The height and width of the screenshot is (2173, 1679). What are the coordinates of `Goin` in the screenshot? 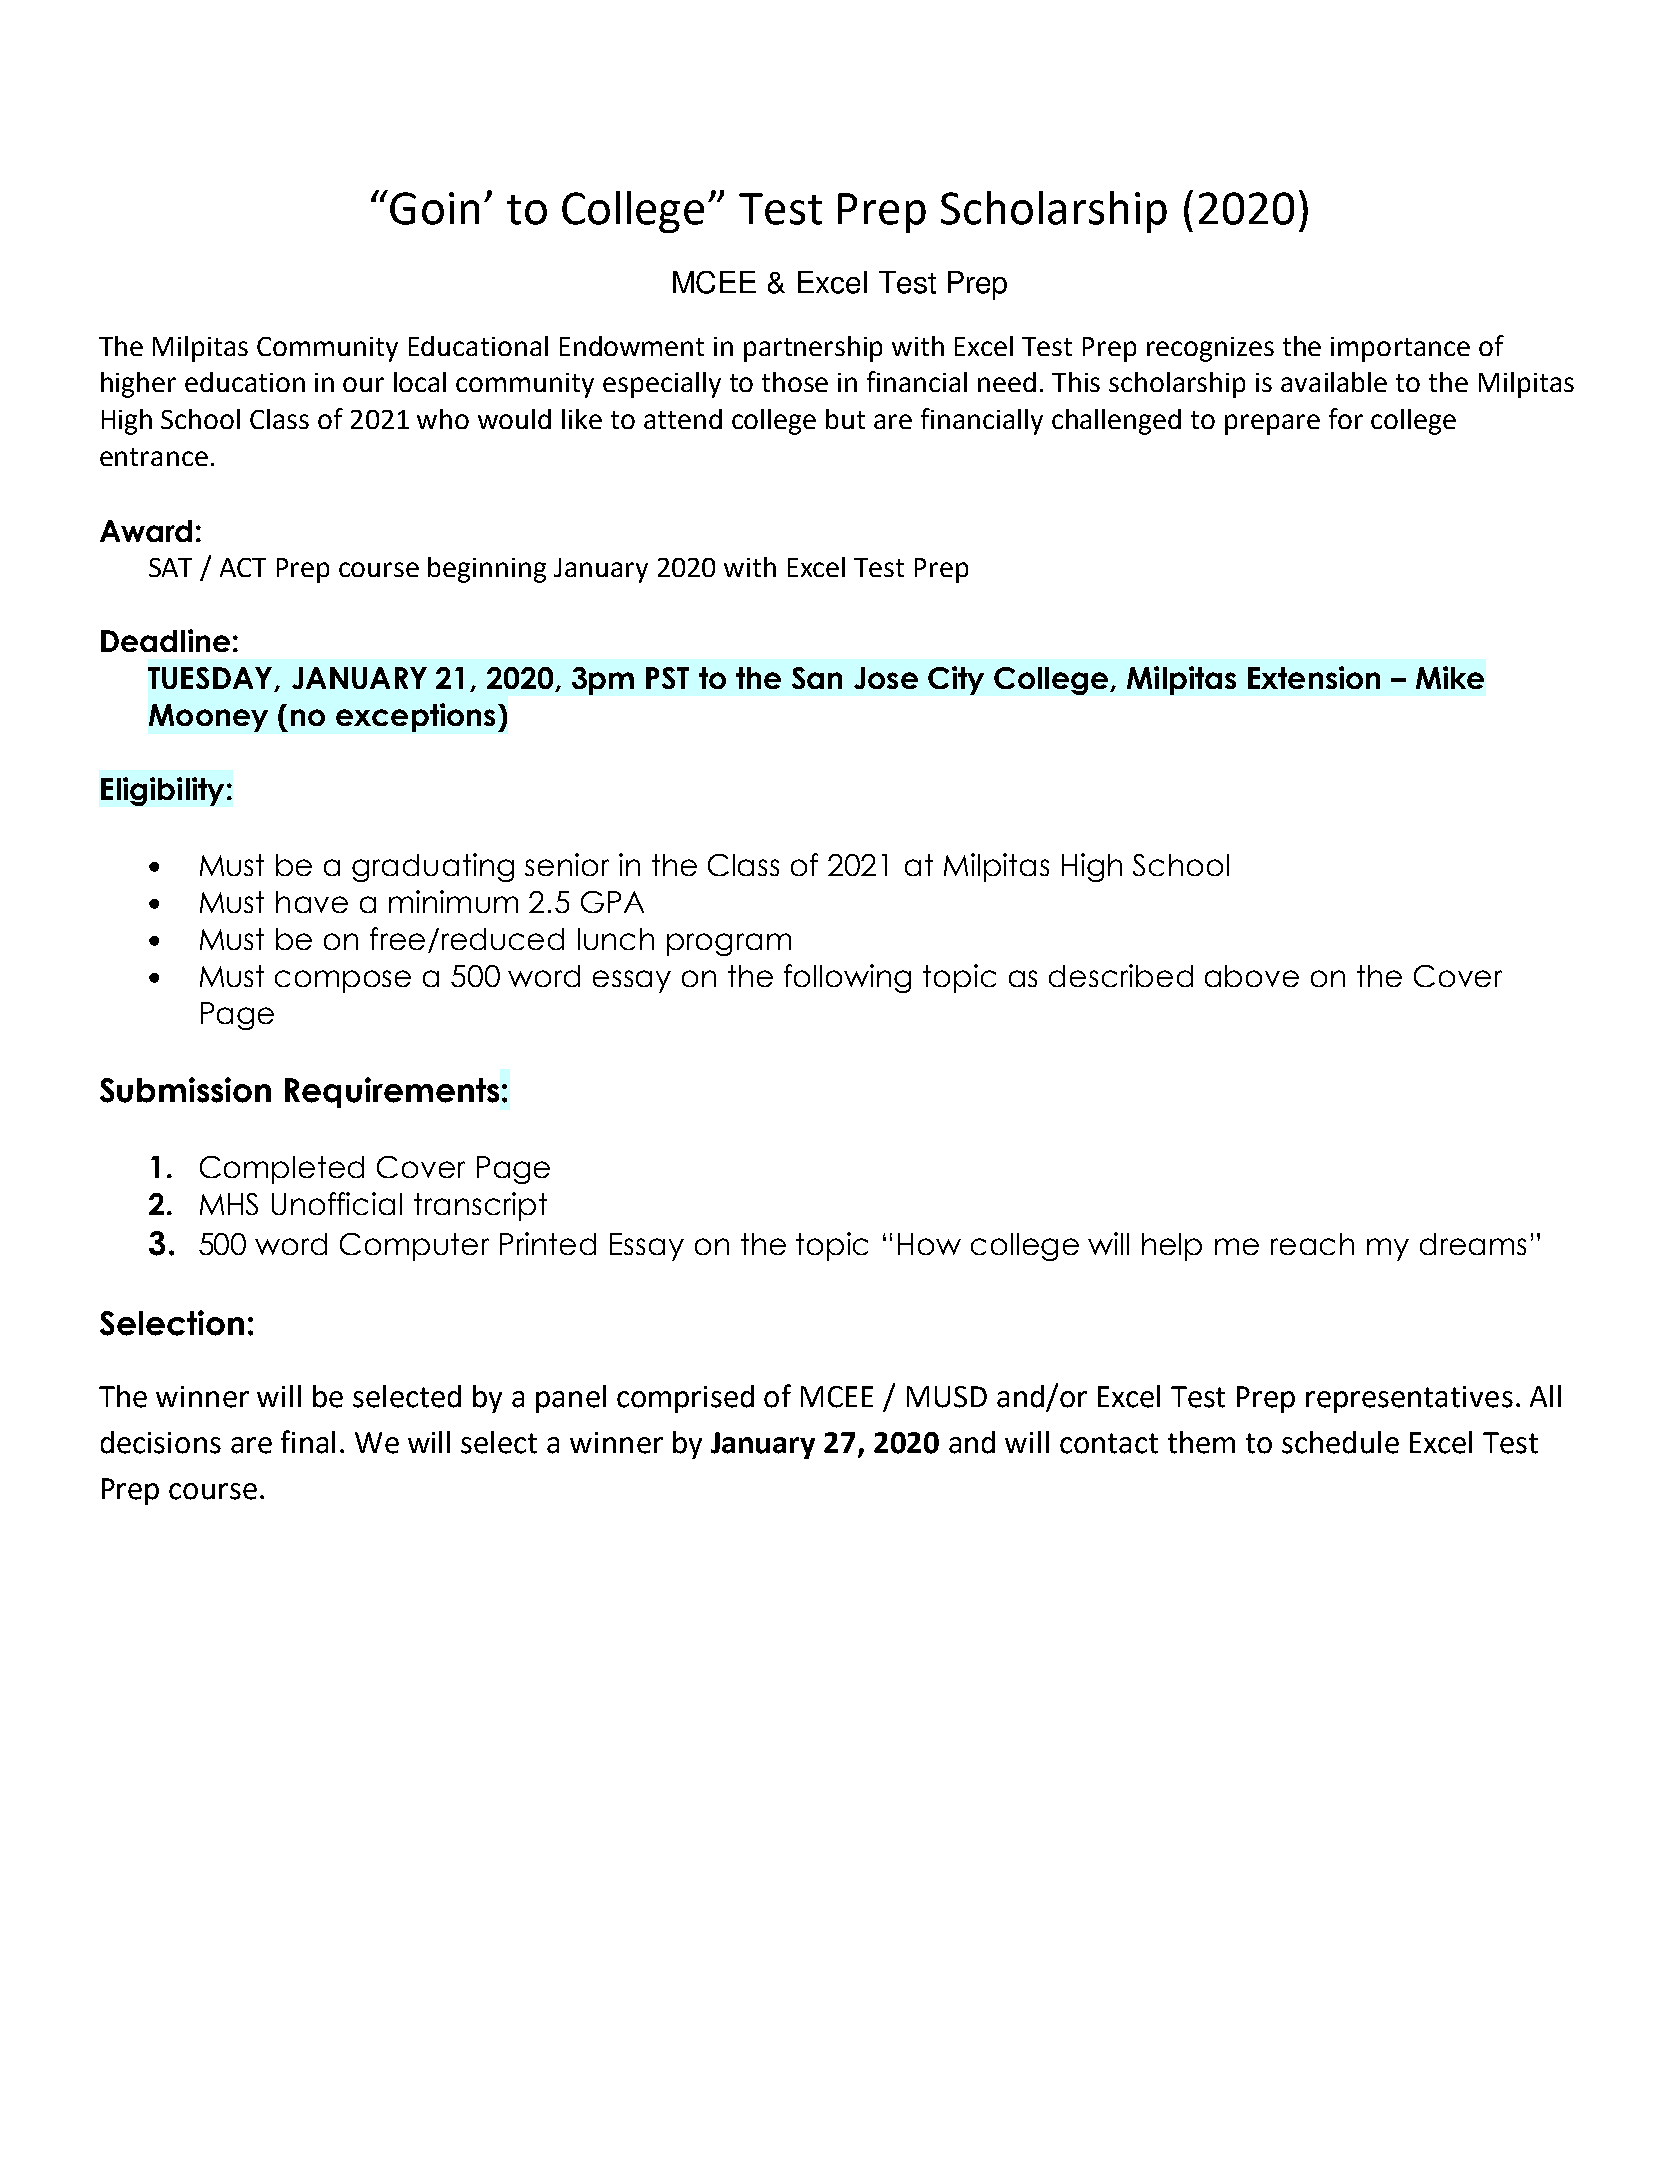 It's located at (434, 208).
